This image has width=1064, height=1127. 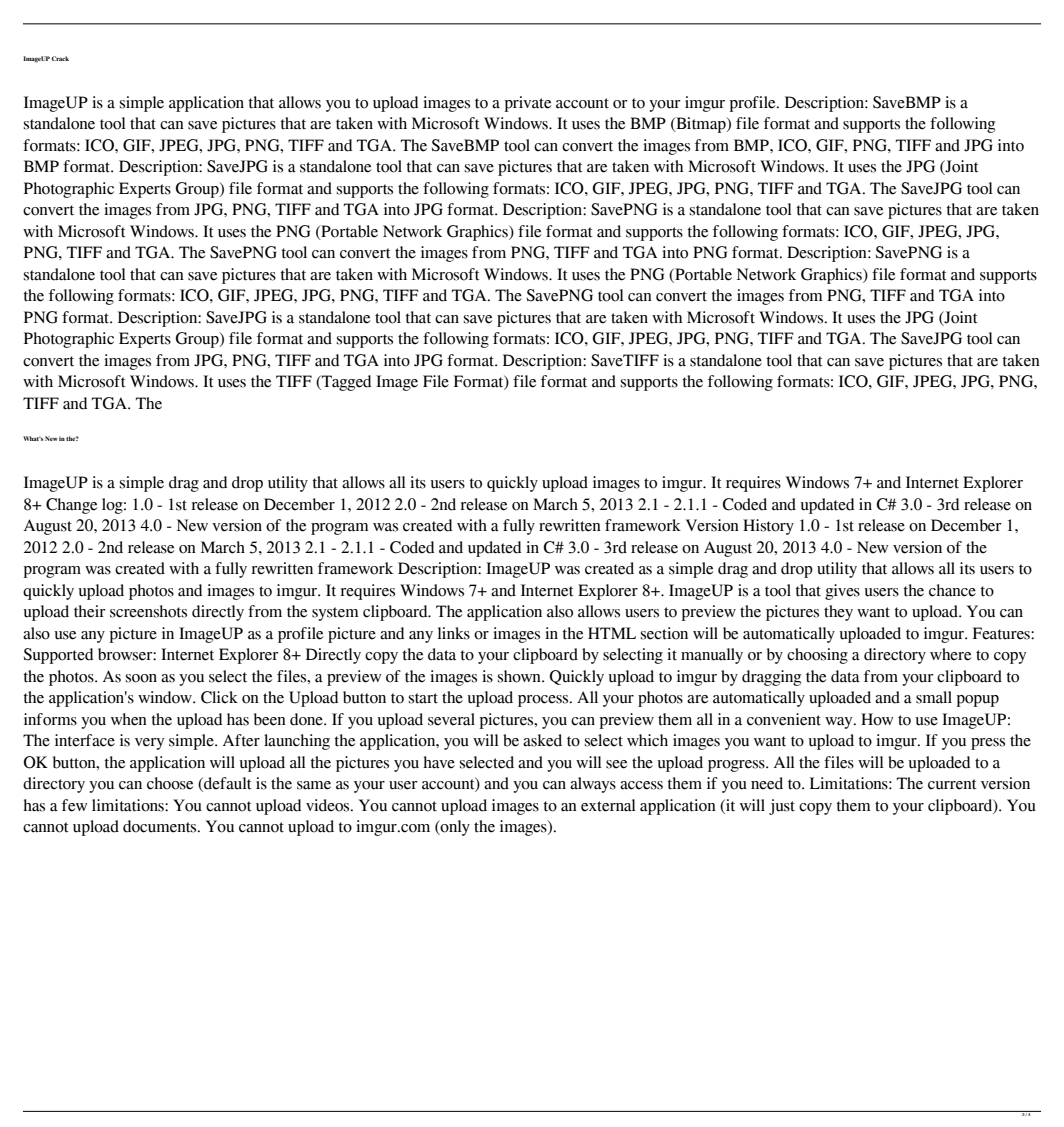 I want to click on current, so click(x=952, y=784).
